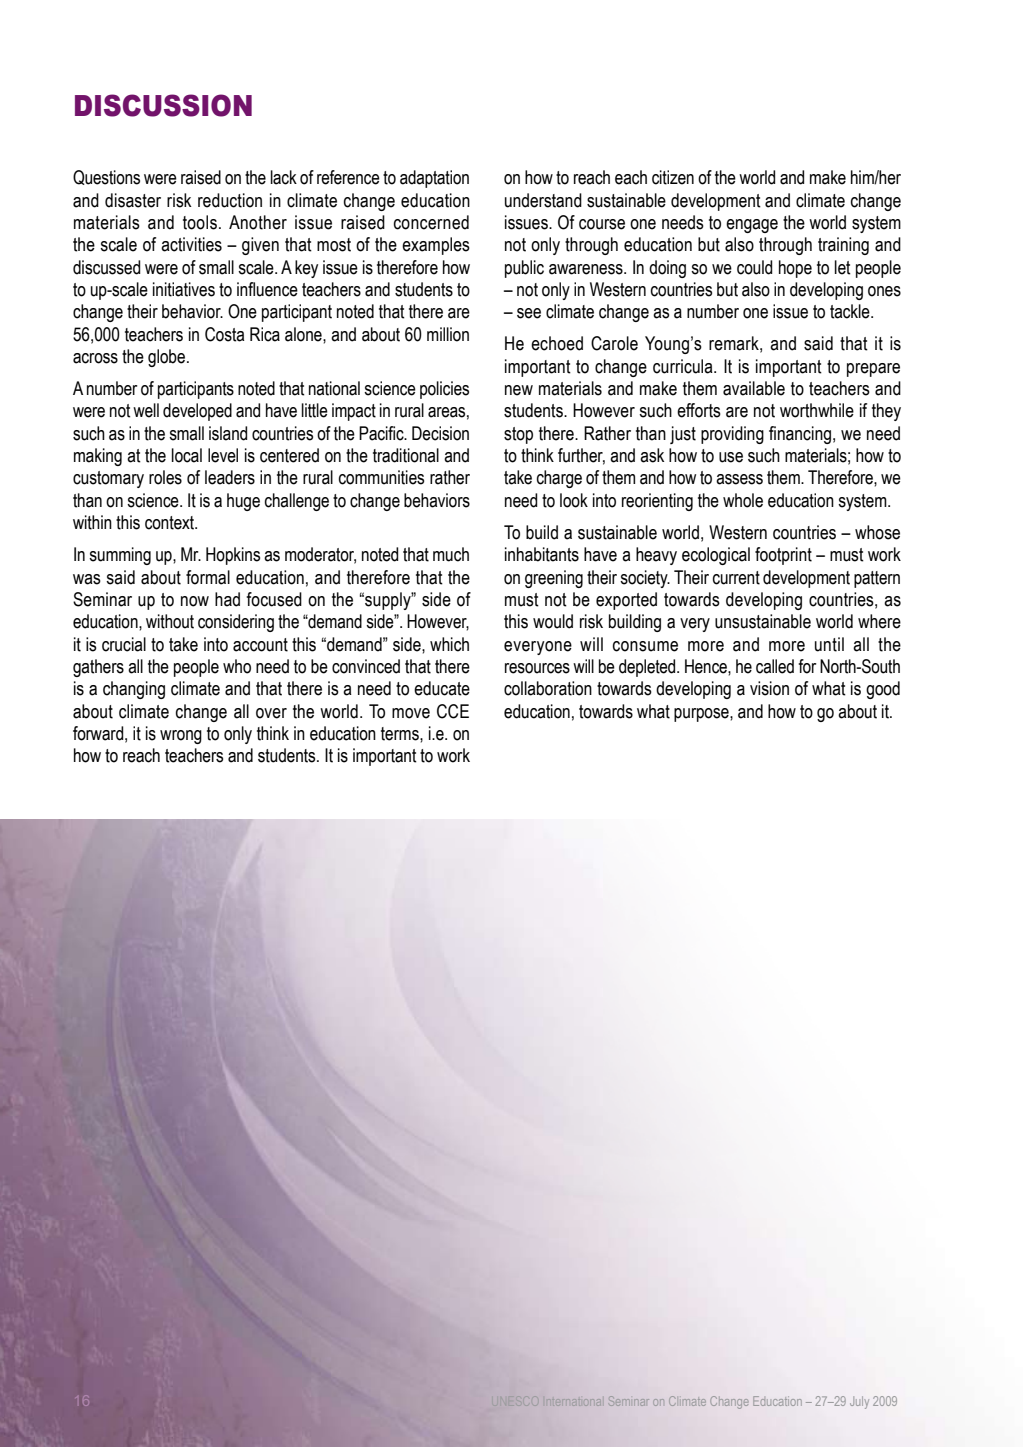  I want to click on wrong, so click(181, 737).
